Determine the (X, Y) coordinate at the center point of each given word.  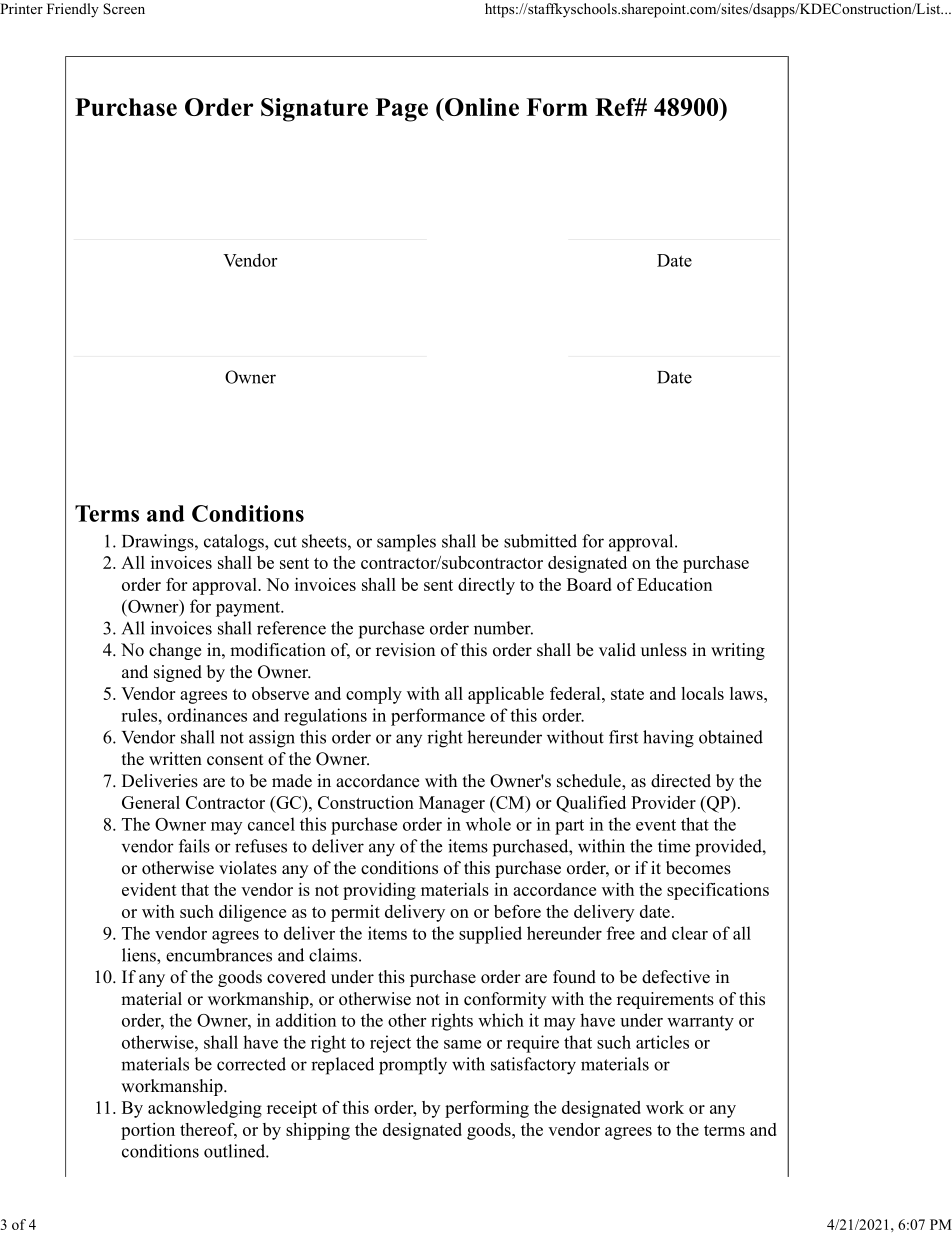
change (175, 651)
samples (406, 543)
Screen (124, 9)
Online (480, 107)
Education (674, 584)
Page (402, 110)
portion (148, 1131)
